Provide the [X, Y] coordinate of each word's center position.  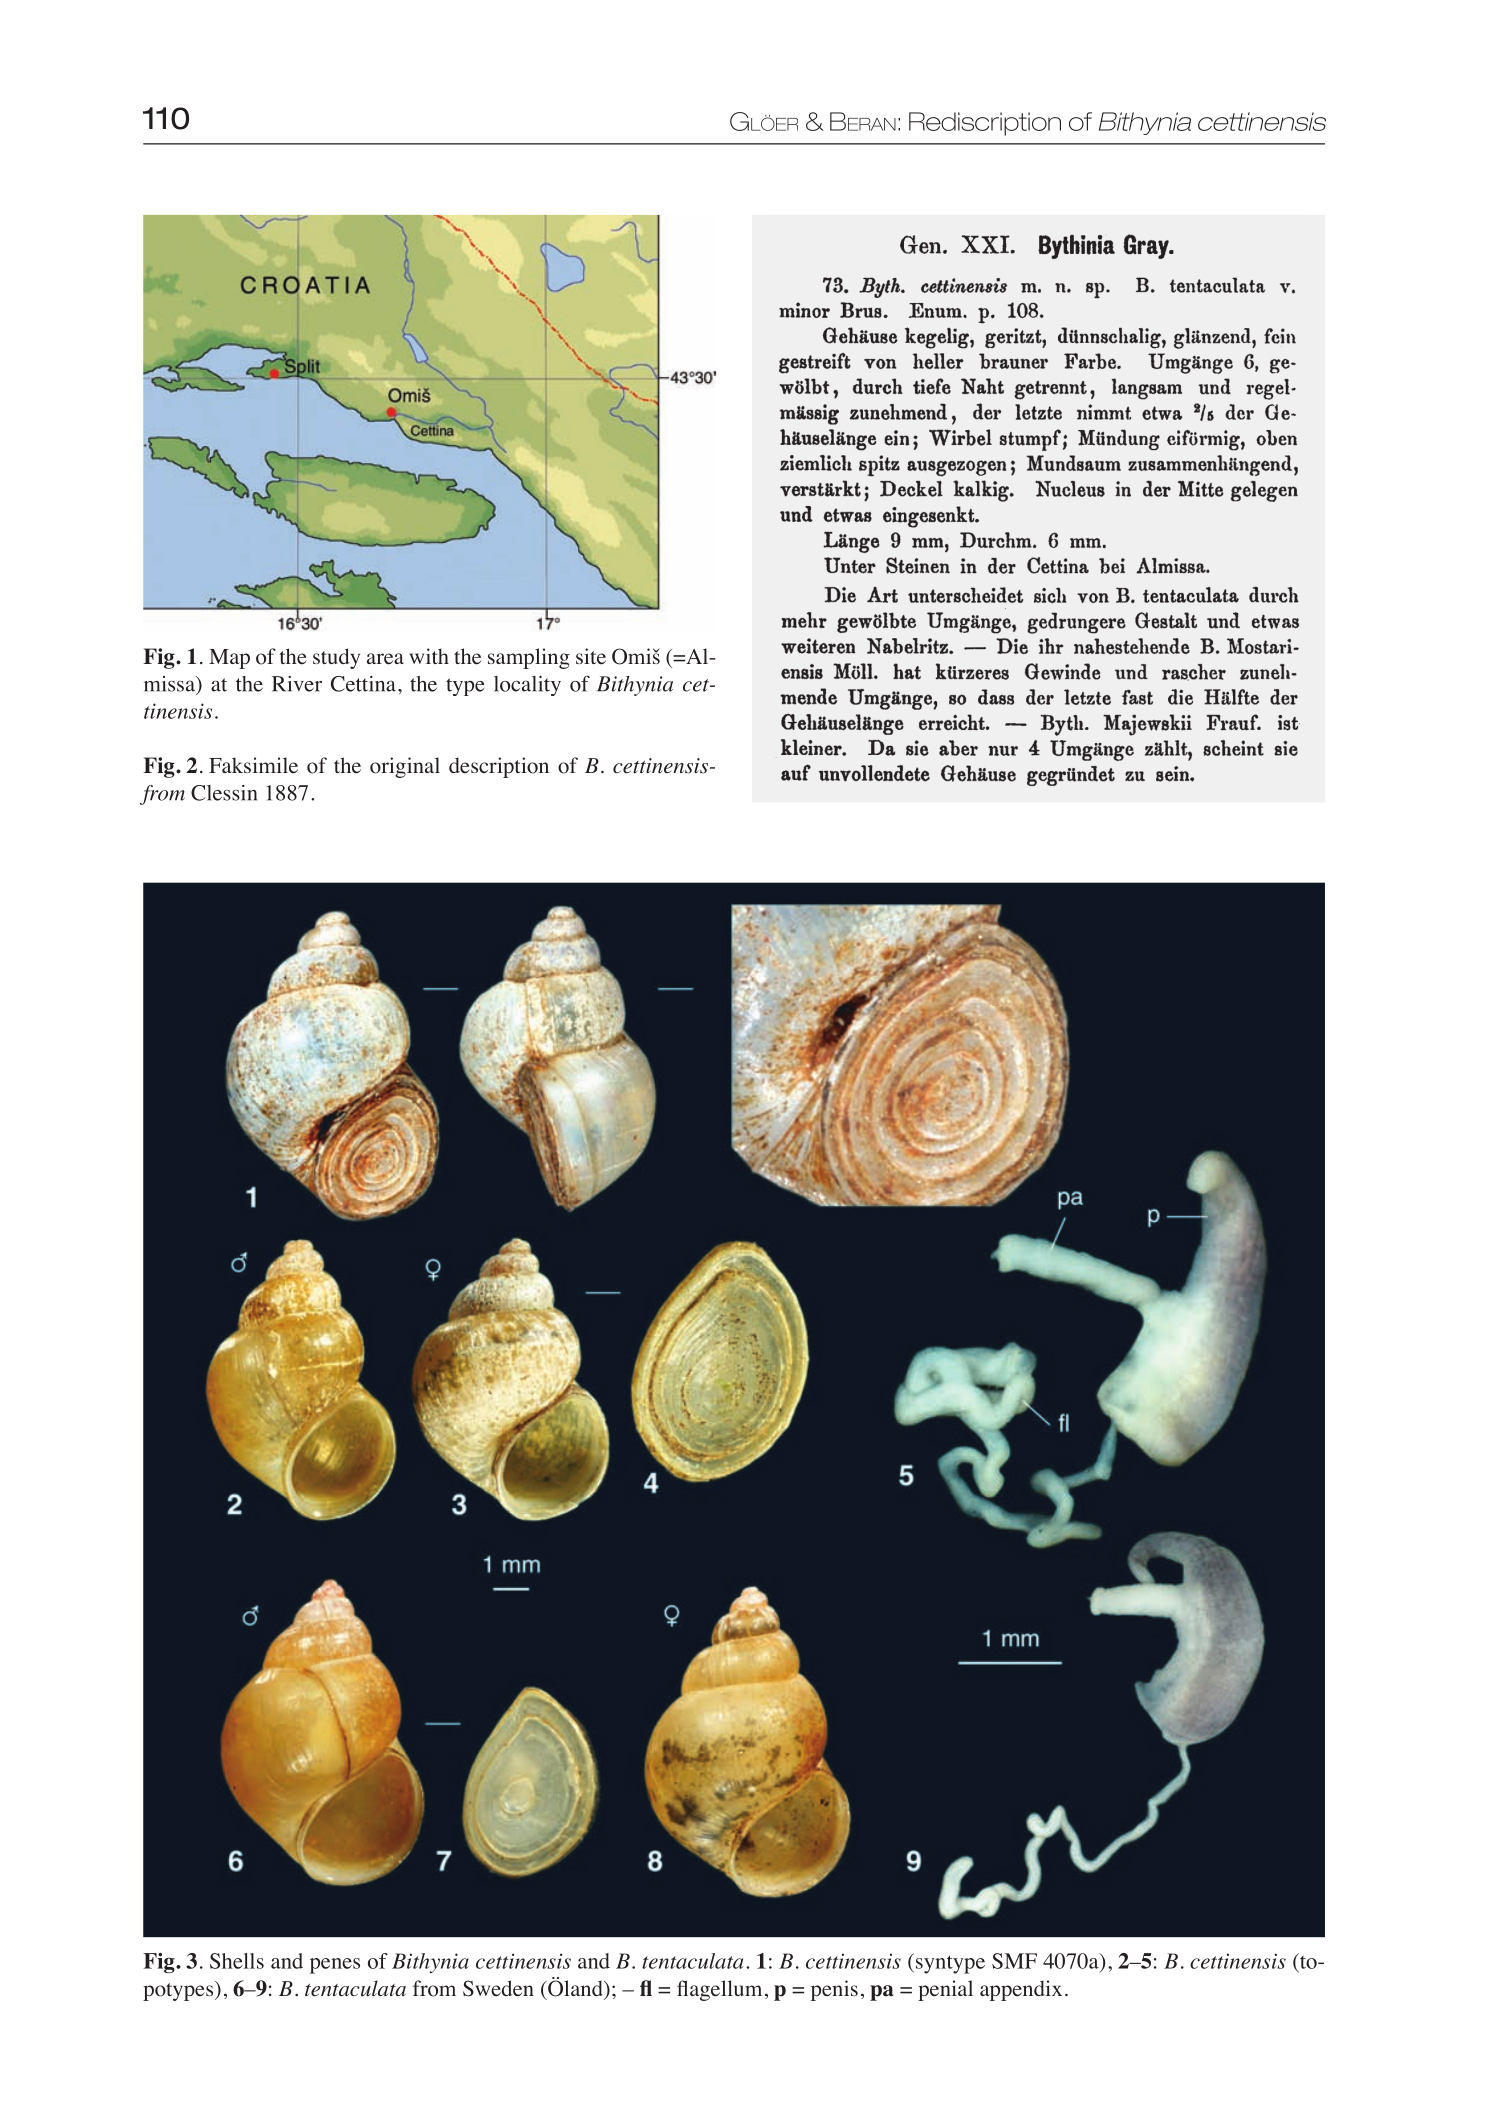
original [405, 767]
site [591, 656]
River [297, 684]
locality [527, 686]
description [499, 767]
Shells [237, 1961]
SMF [1014, 1961]
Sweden [498, 1988]
